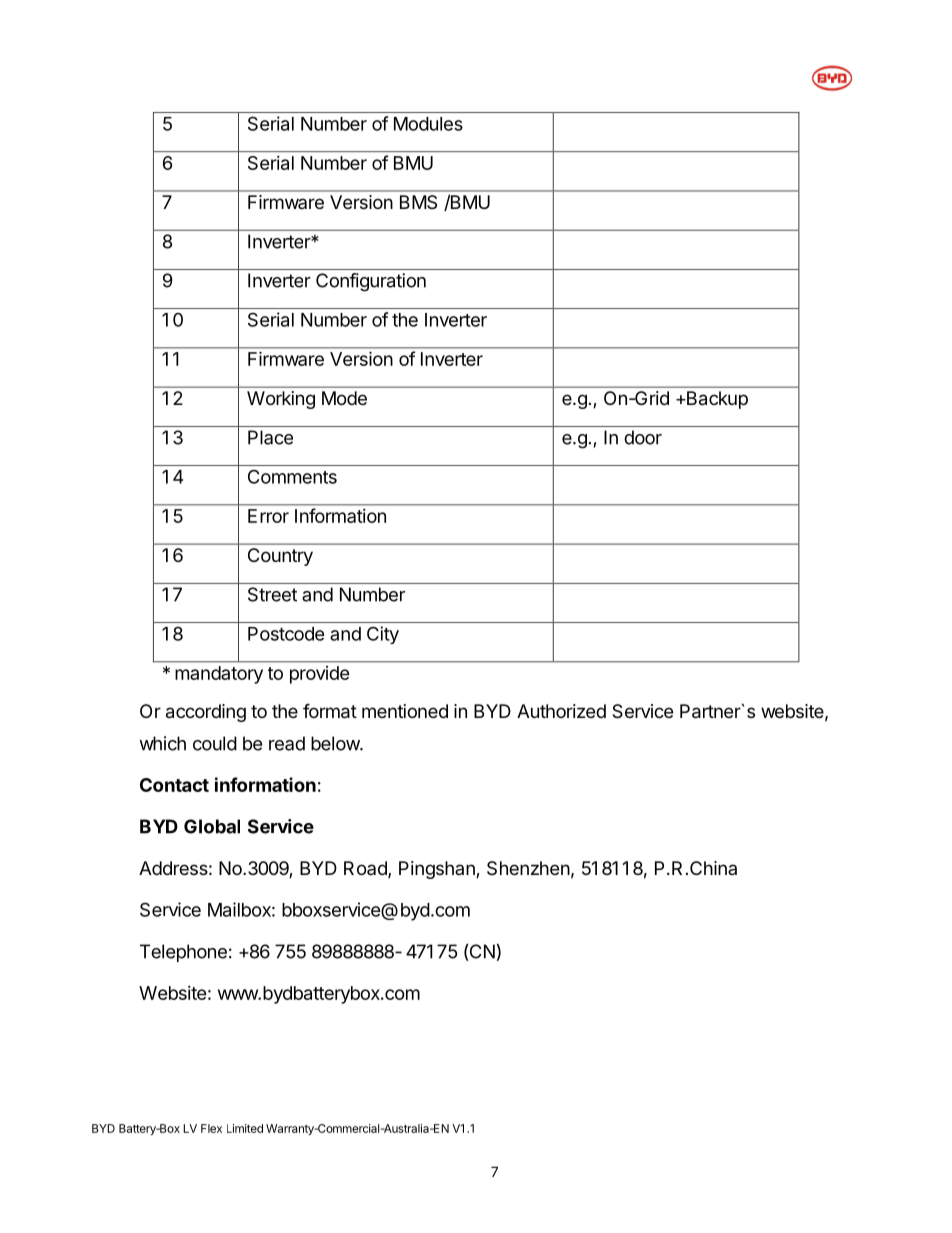  What do you see at coordinates (383, 635) in the image?
I see `City` at bounding box center [383, 635].
